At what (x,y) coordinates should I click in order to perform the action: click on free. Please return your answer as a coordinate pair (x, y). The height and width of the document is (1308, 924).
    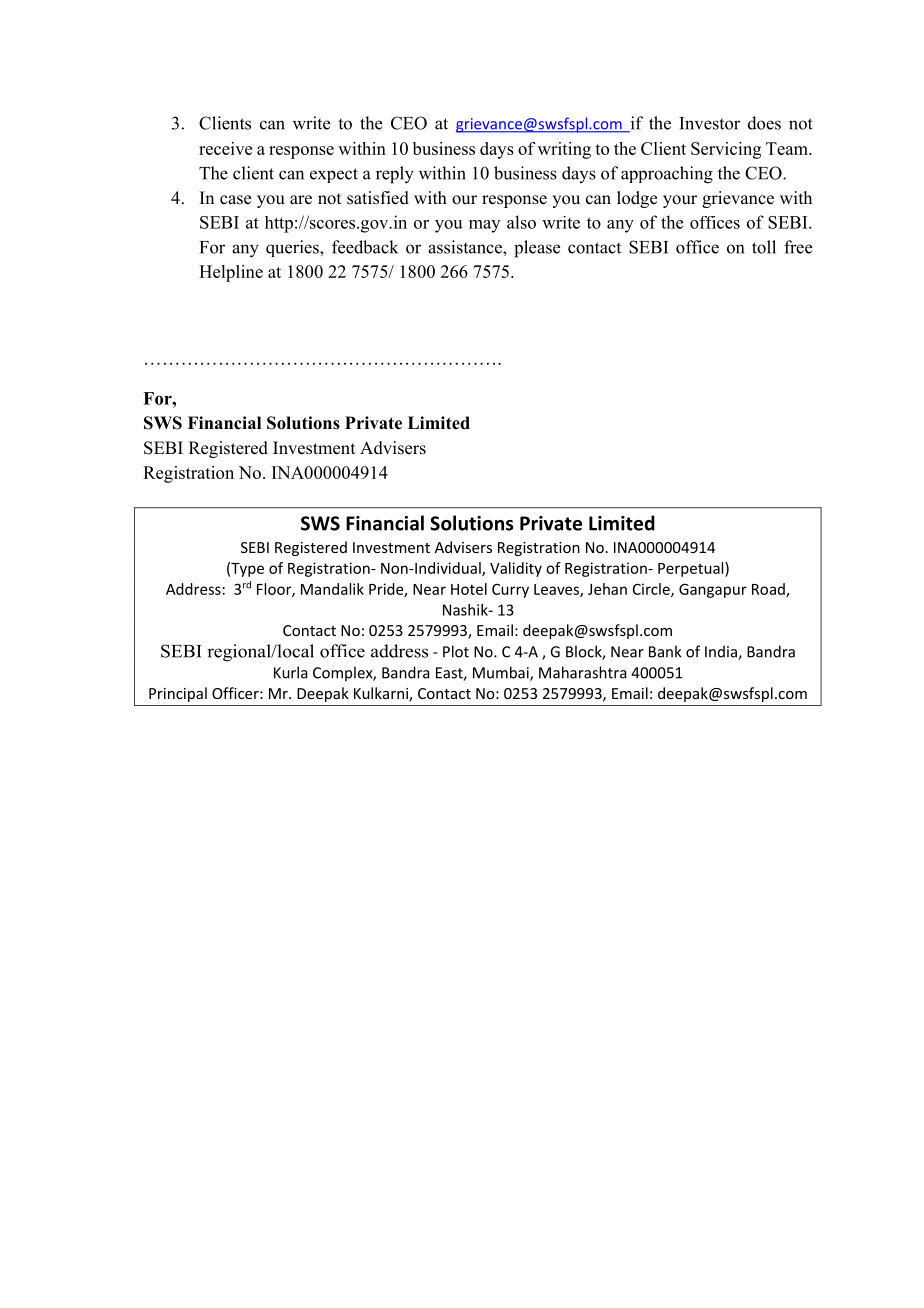
    Looking at the image, I should click on (798, 247).
